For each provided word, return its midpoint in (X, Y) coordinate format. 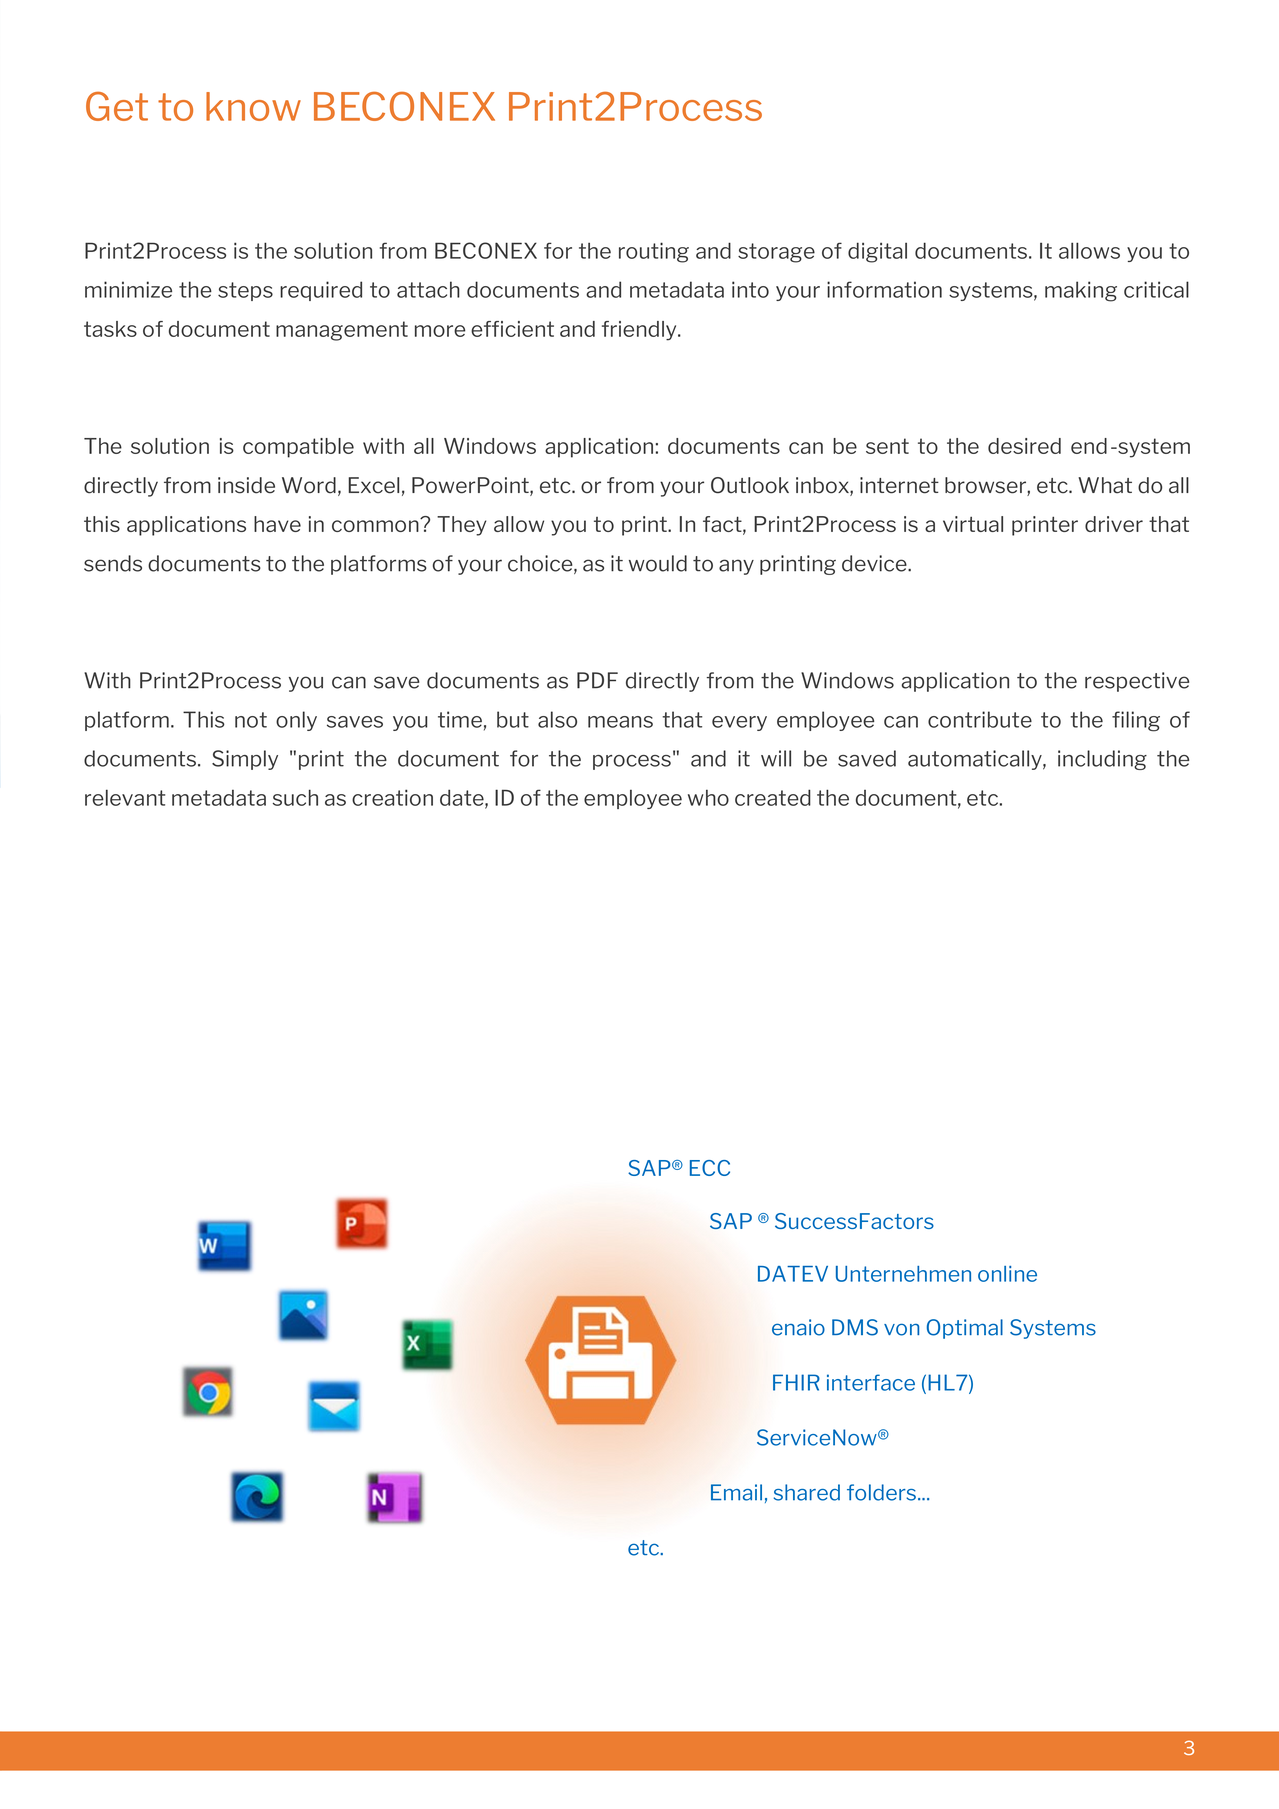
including (1102, 760)
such (295, 797)
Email (736, 1492)
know (253, 106)
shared (807, 1492)
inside (246, 485)
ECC (710, 1168)
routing (654, 252)
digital (877, 252)
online (1007, 1274)
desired (1024, 446)
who (708, 797)
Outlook (750, 485)
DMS (855, 1327)
